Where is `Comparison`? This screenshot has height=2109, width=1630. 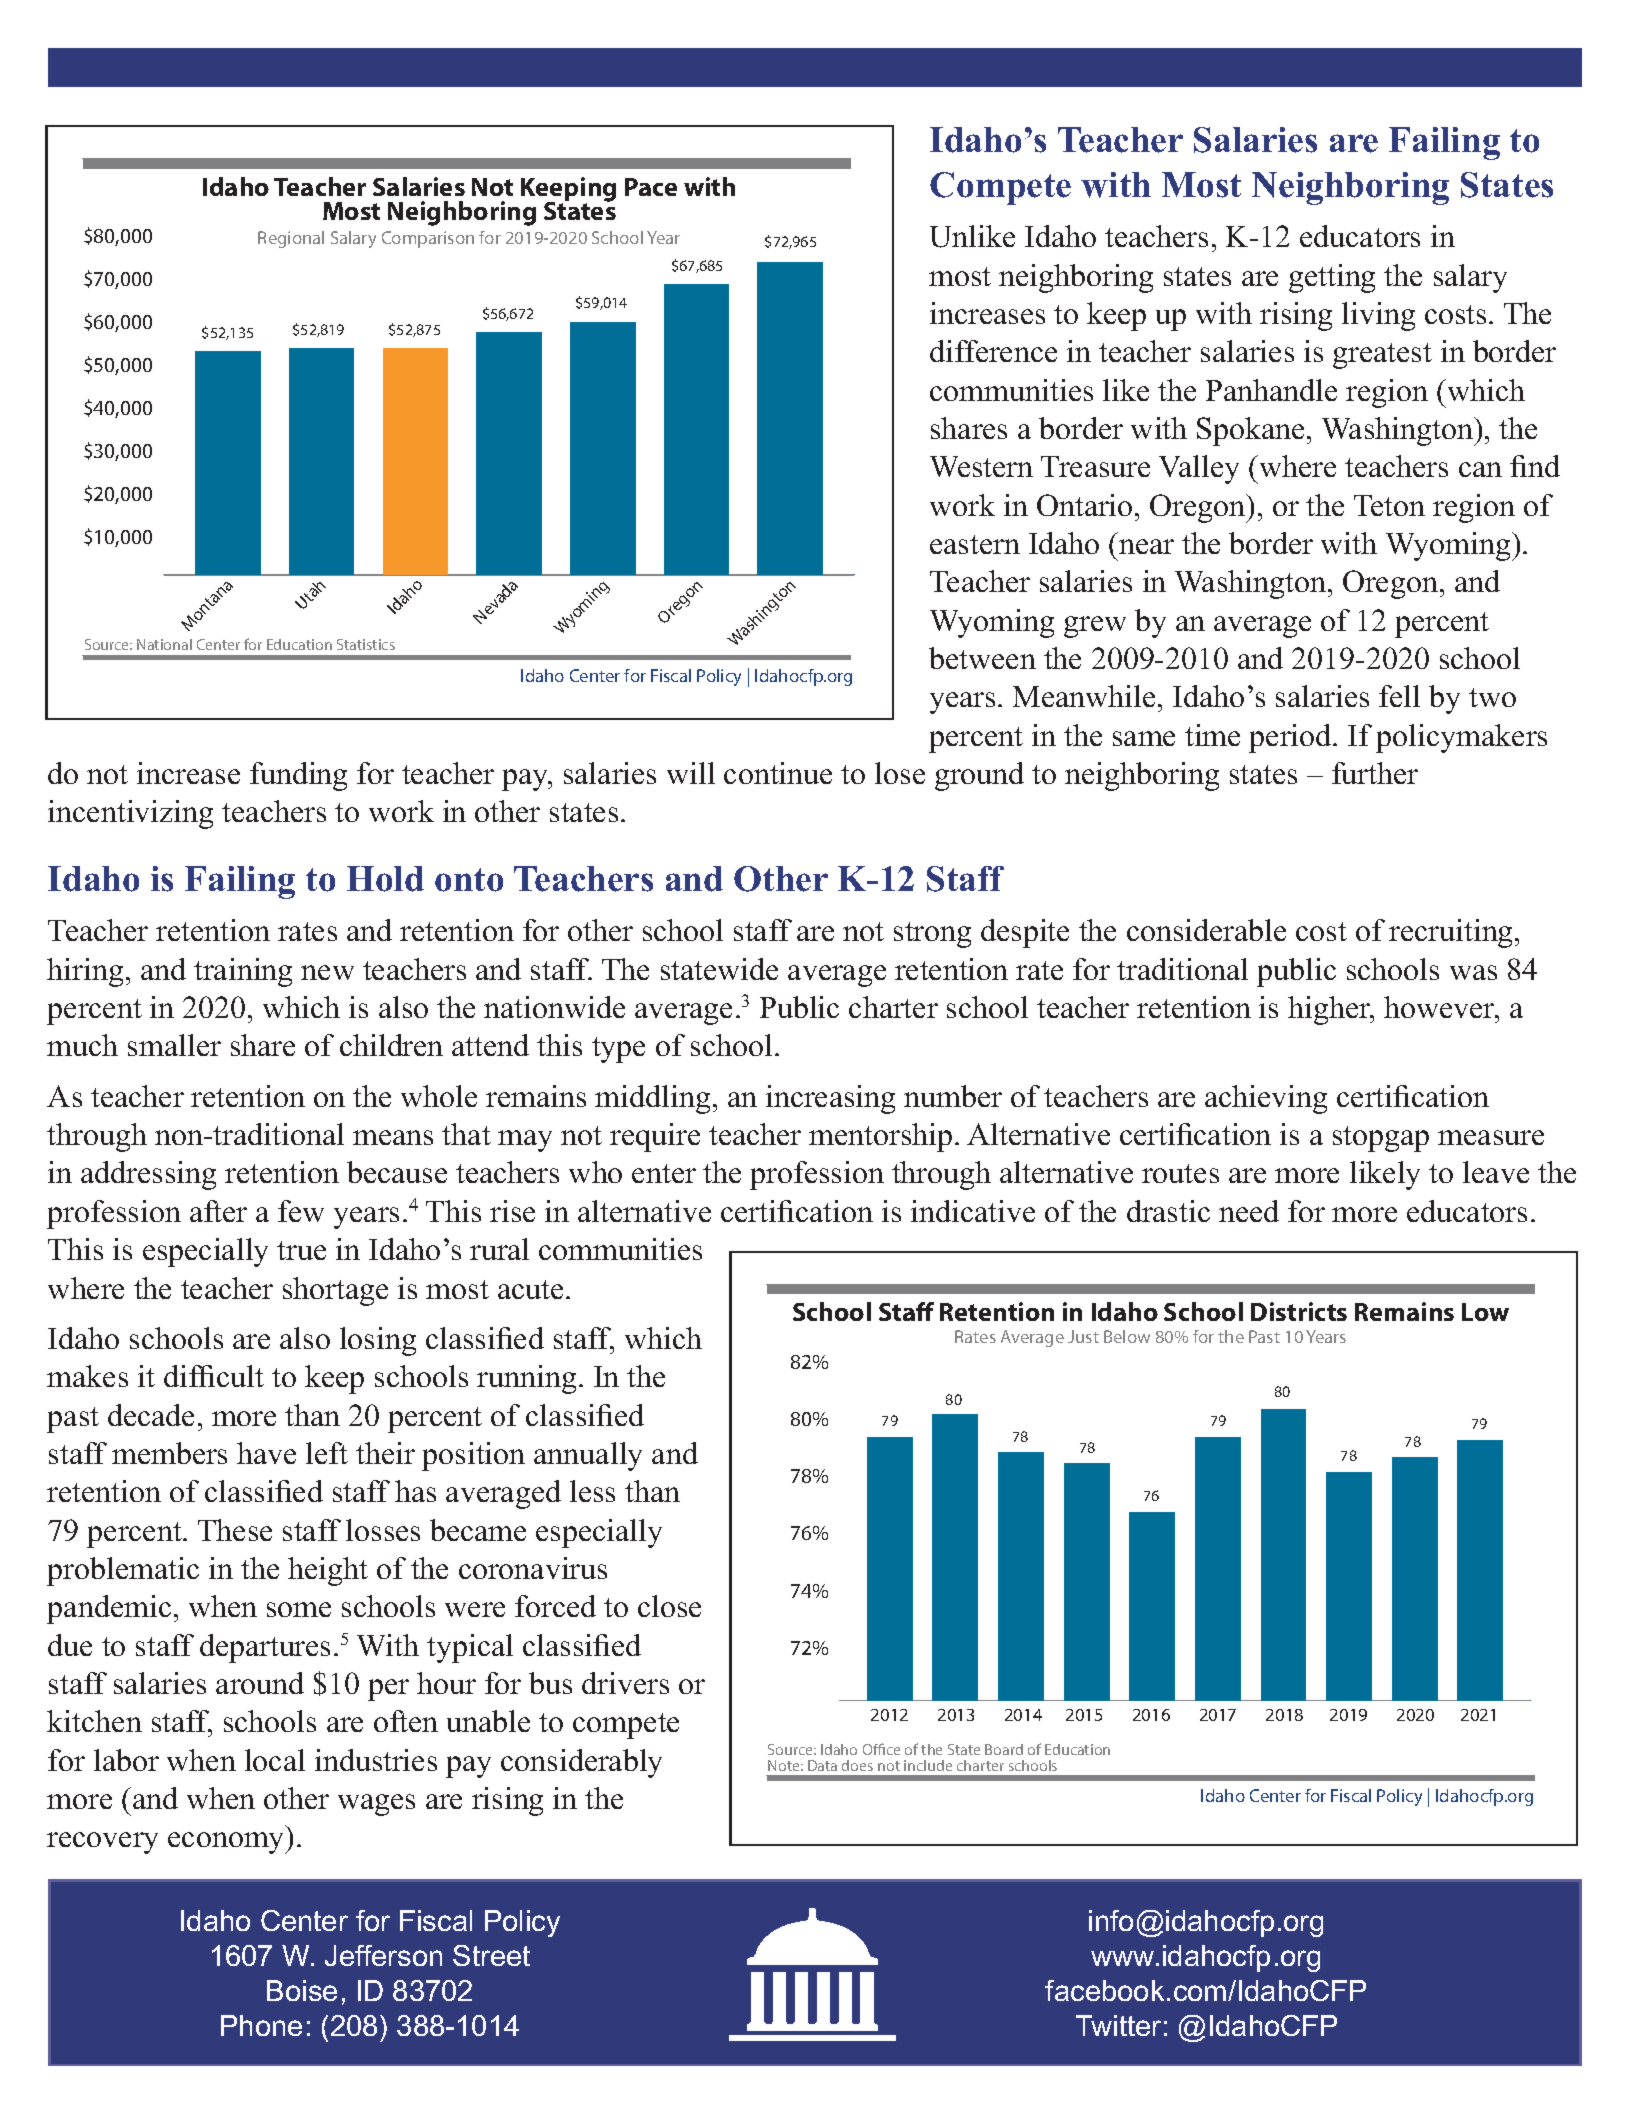
Comparison is located at coordinates (428, 239).
